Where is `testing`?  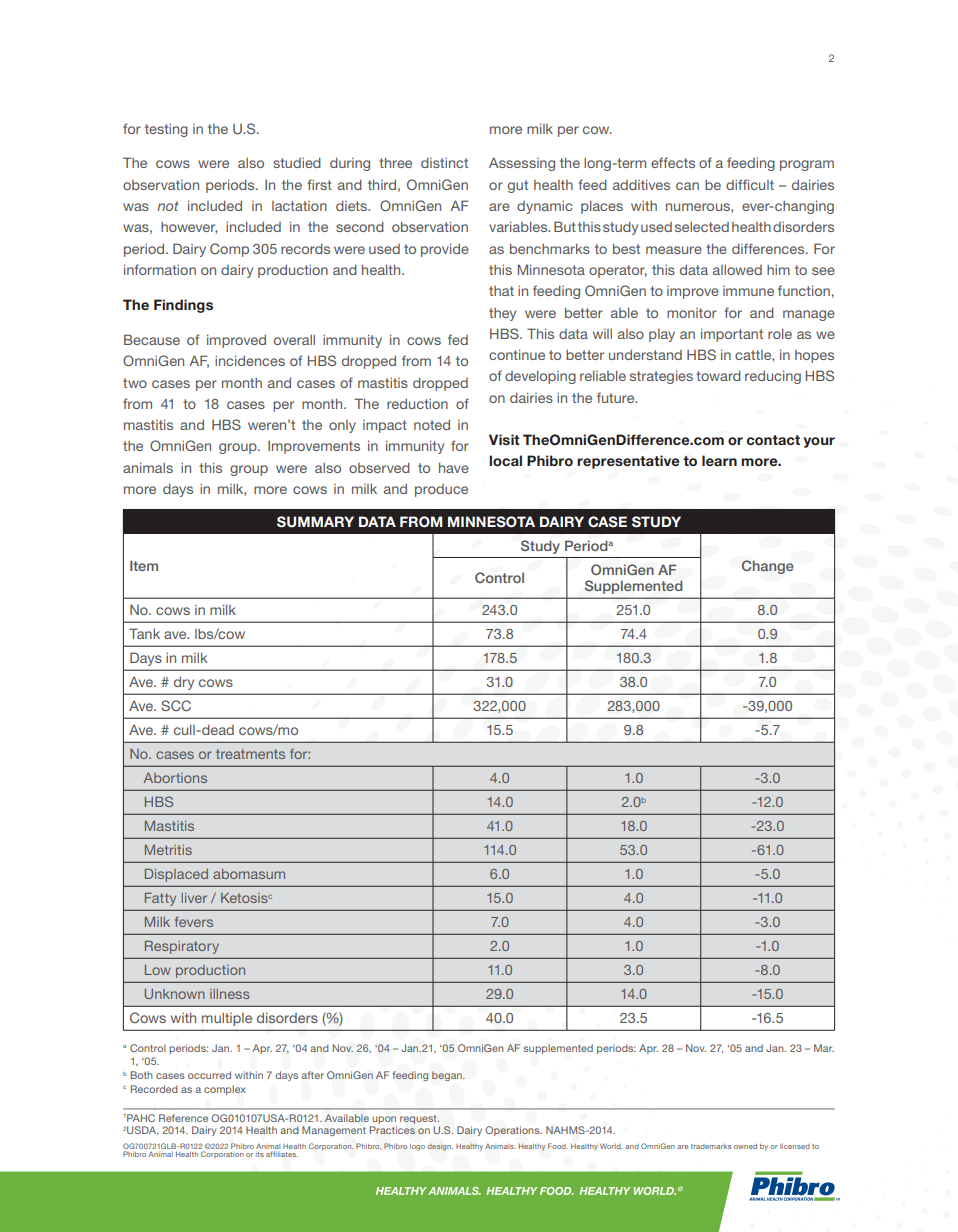 testing is located at coordinates (166, 130).
